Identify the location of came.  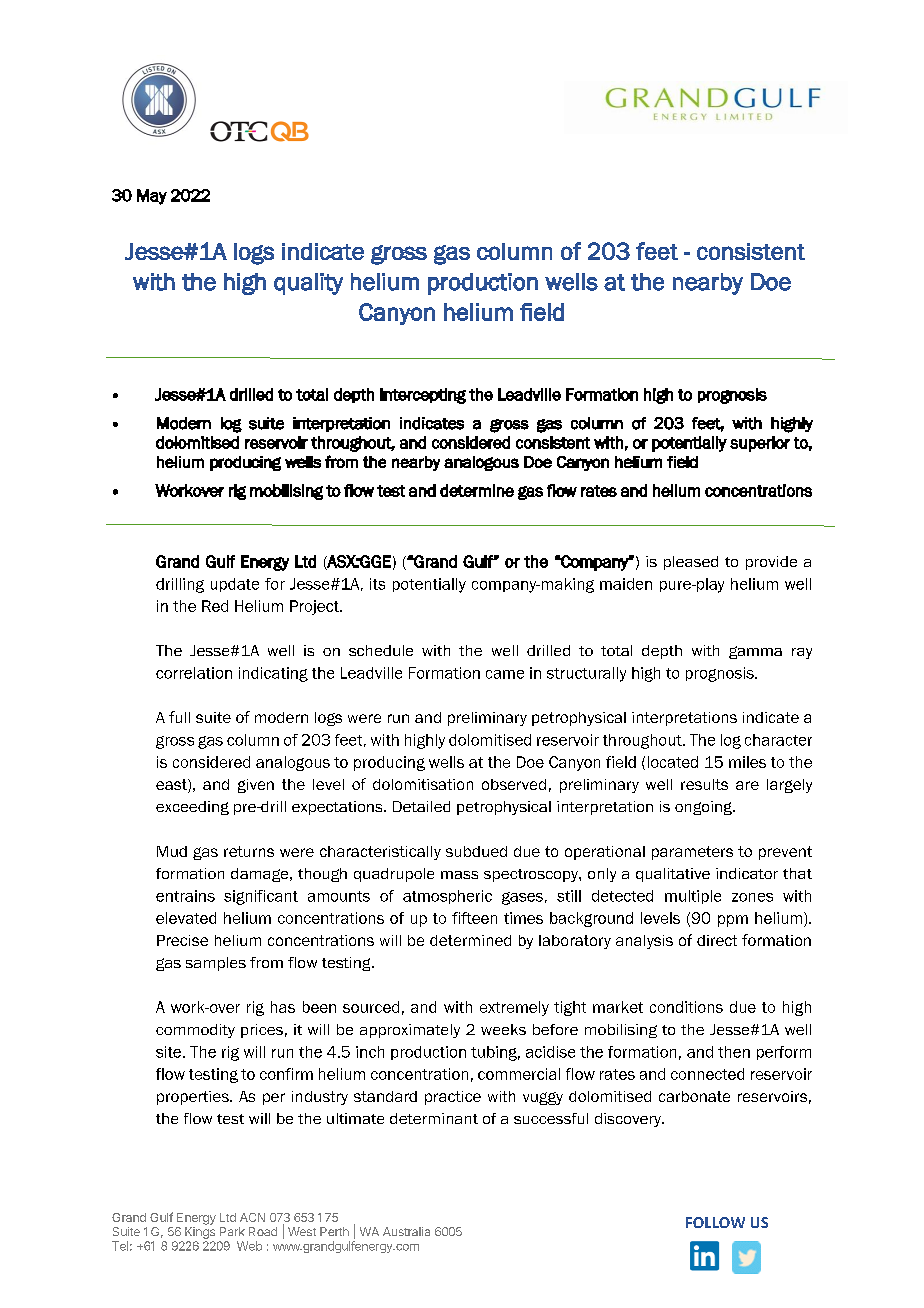
(505, 674).
